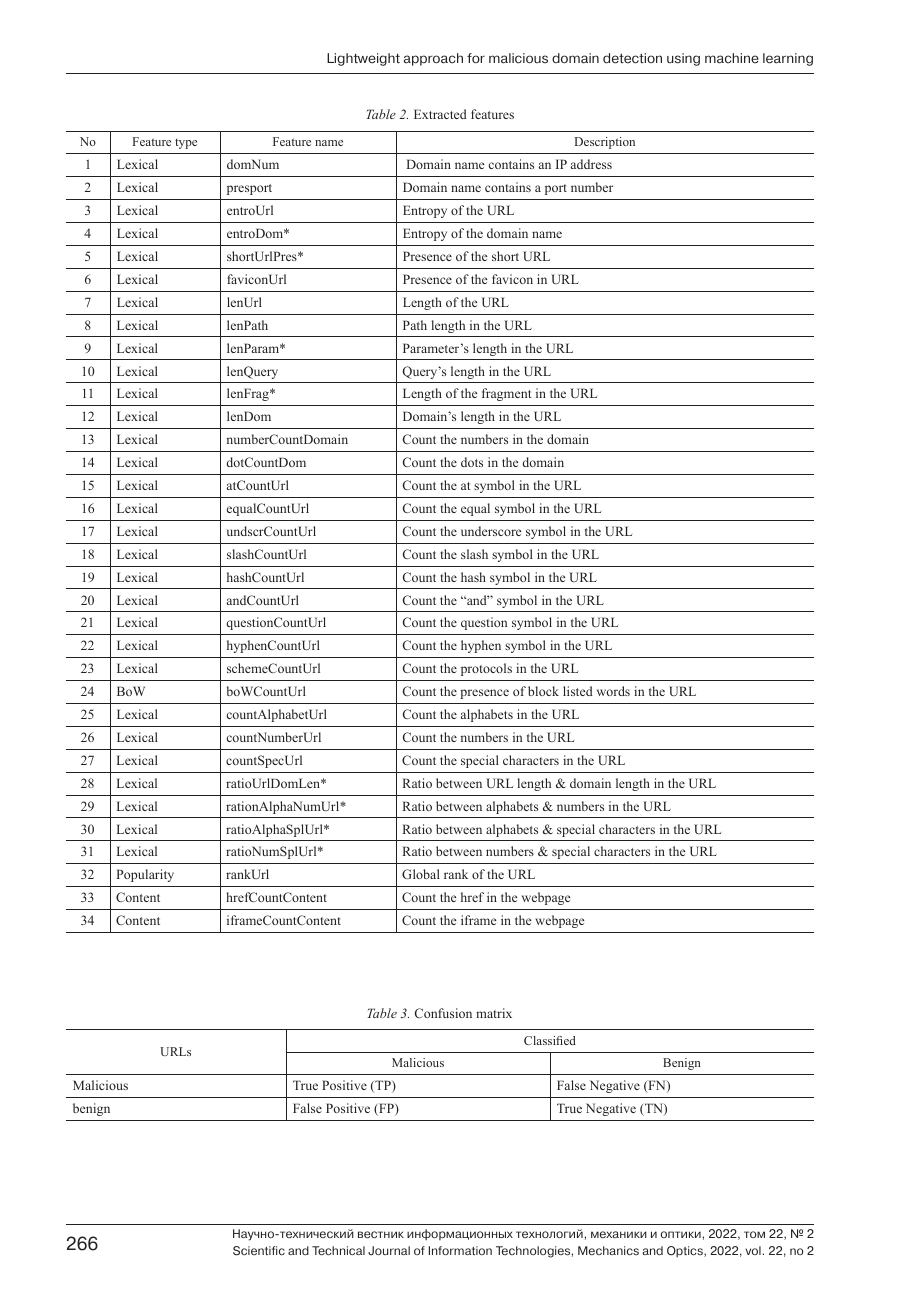  Describe the element at coordinates (440, 114) in the screenshot. I see `Extracted` at that location.
